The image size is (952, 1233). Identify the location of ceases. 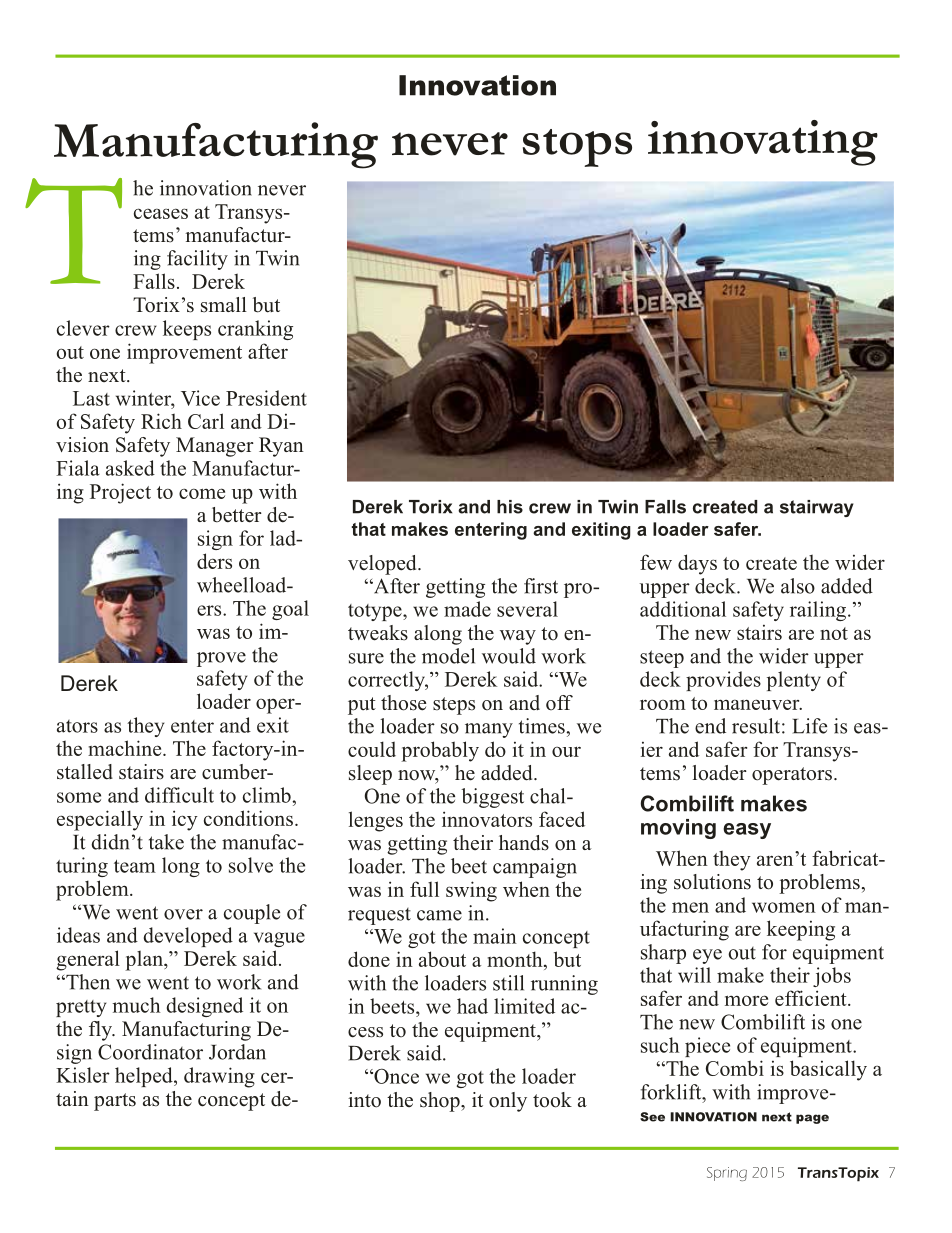
(161, 213).
